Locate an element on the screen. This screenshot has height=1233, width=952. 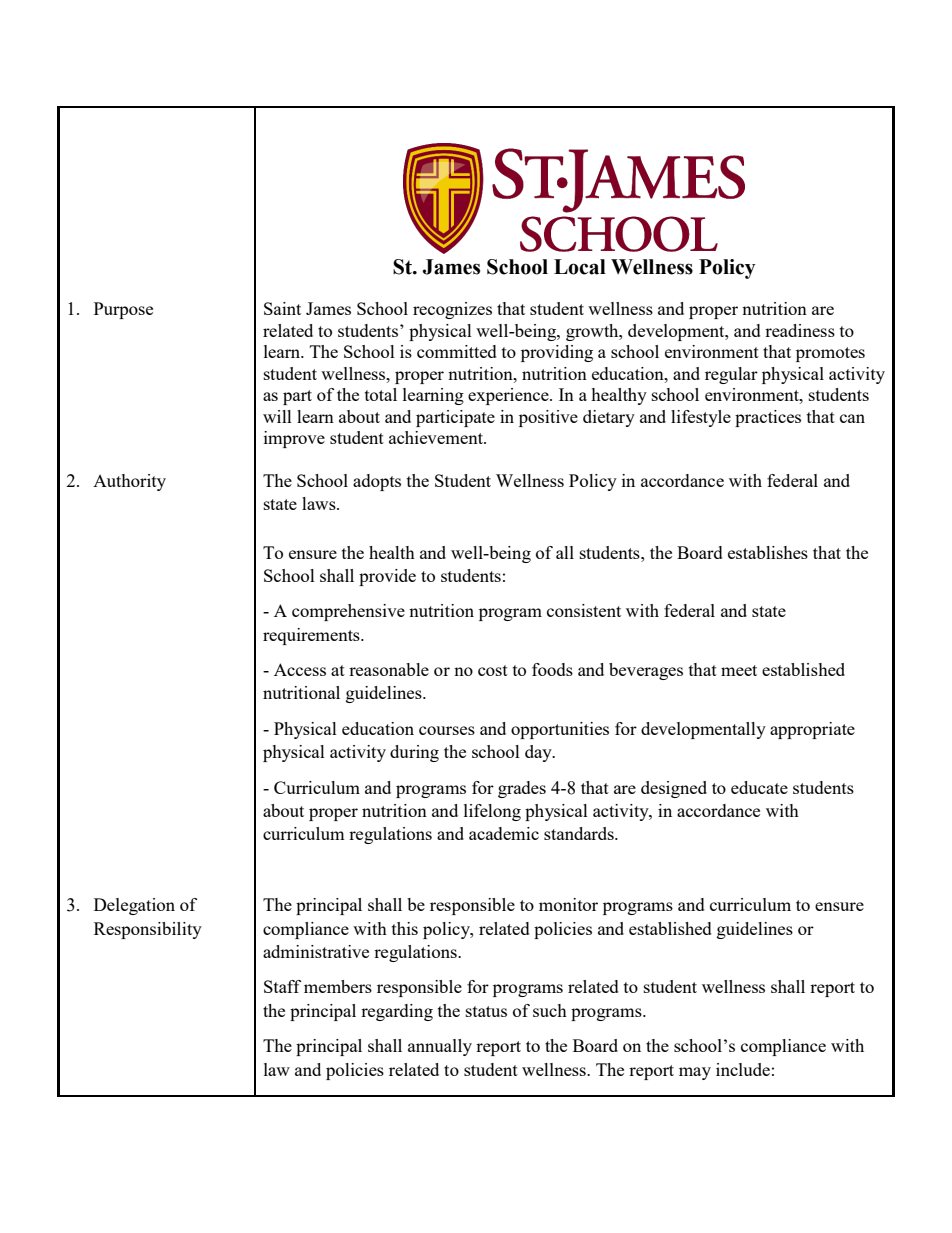
Staff is located at coordinates (282, 986).
